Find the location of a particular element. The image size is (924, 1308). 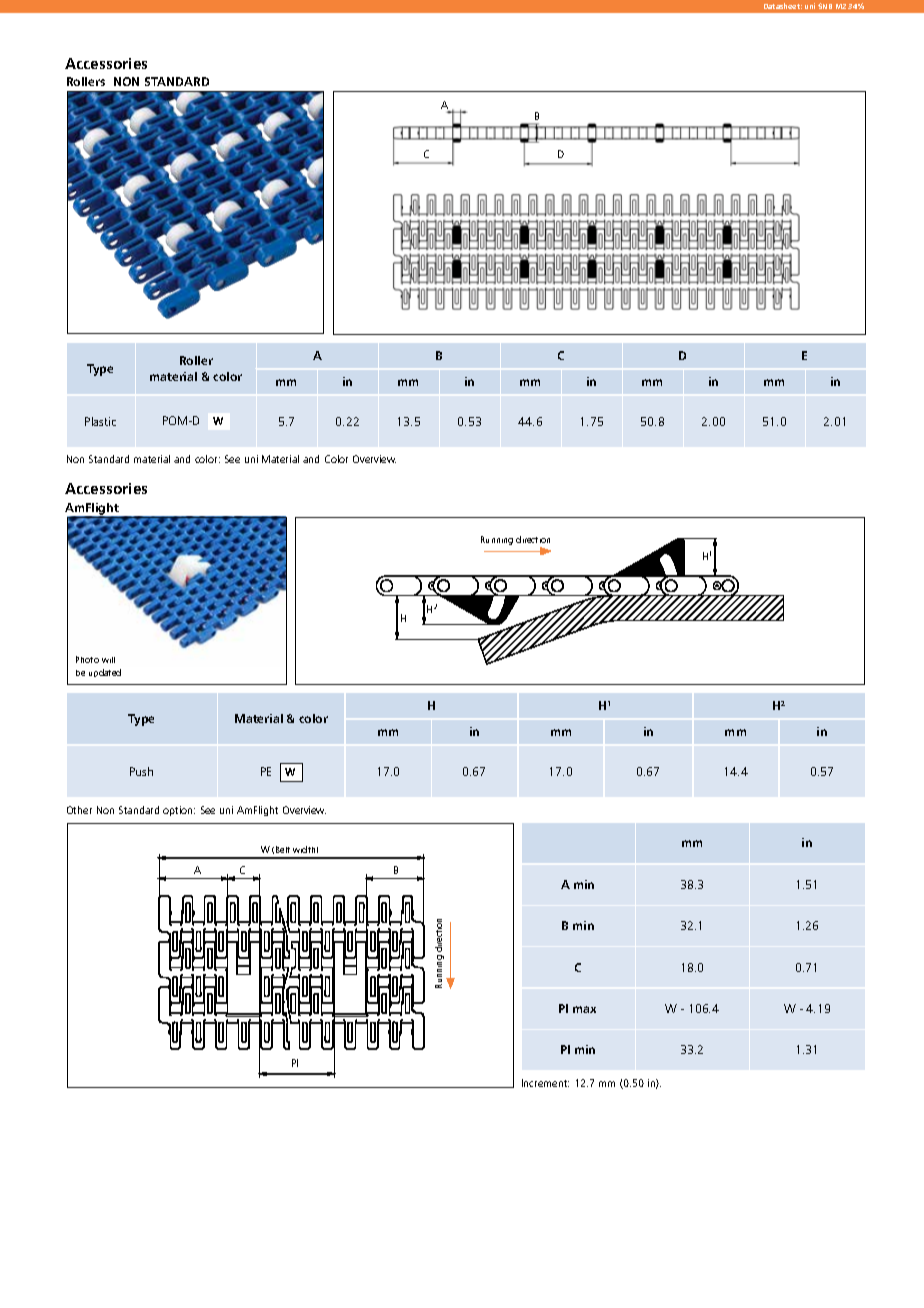

max is located at coordinates (584, 1009).
